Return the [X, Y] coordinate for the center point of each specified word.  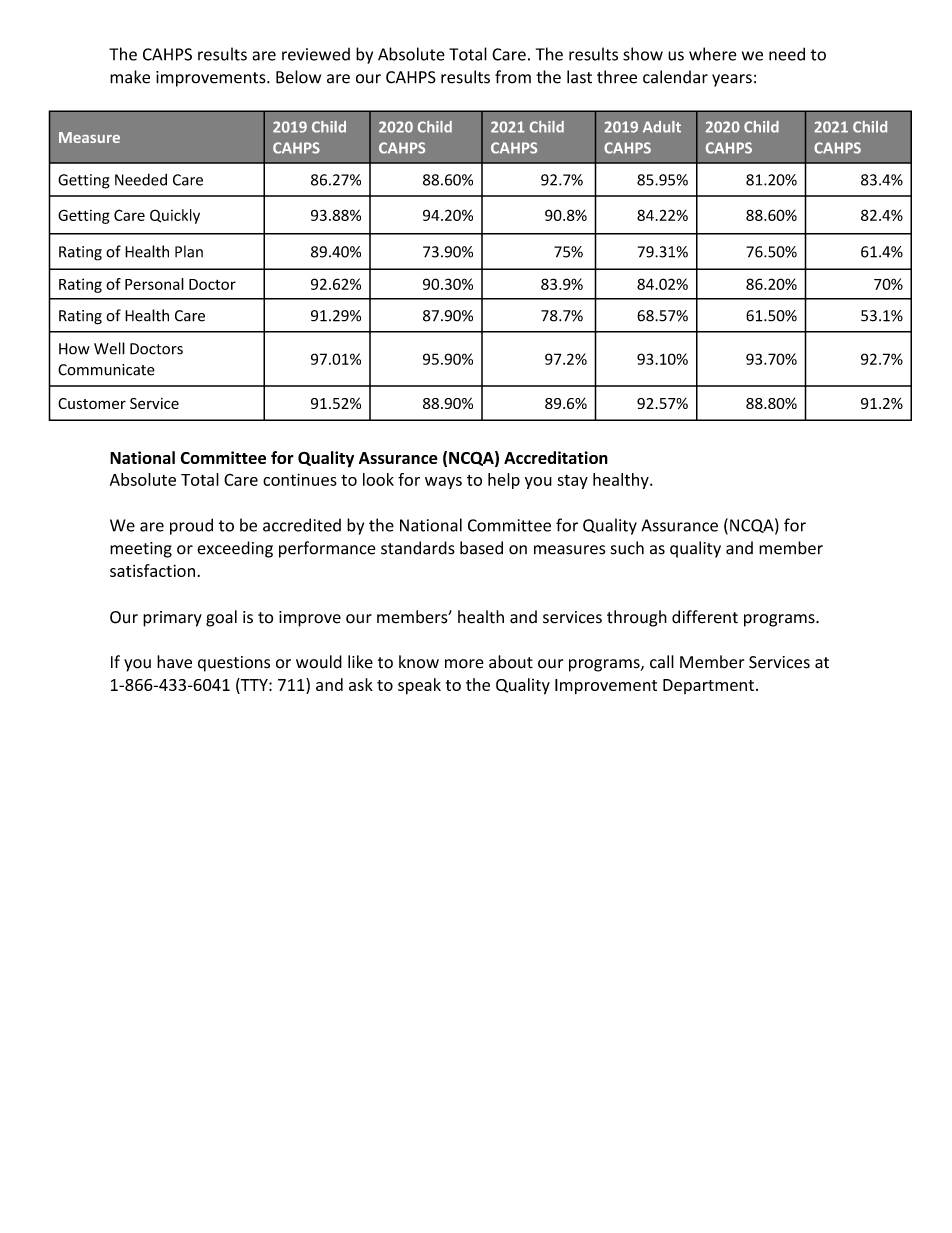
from [513, 77]
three [617, 77]
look [378, 479]
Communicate [106, 370]
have [174, 662]
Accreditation [556, 457]
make [130, 77]
